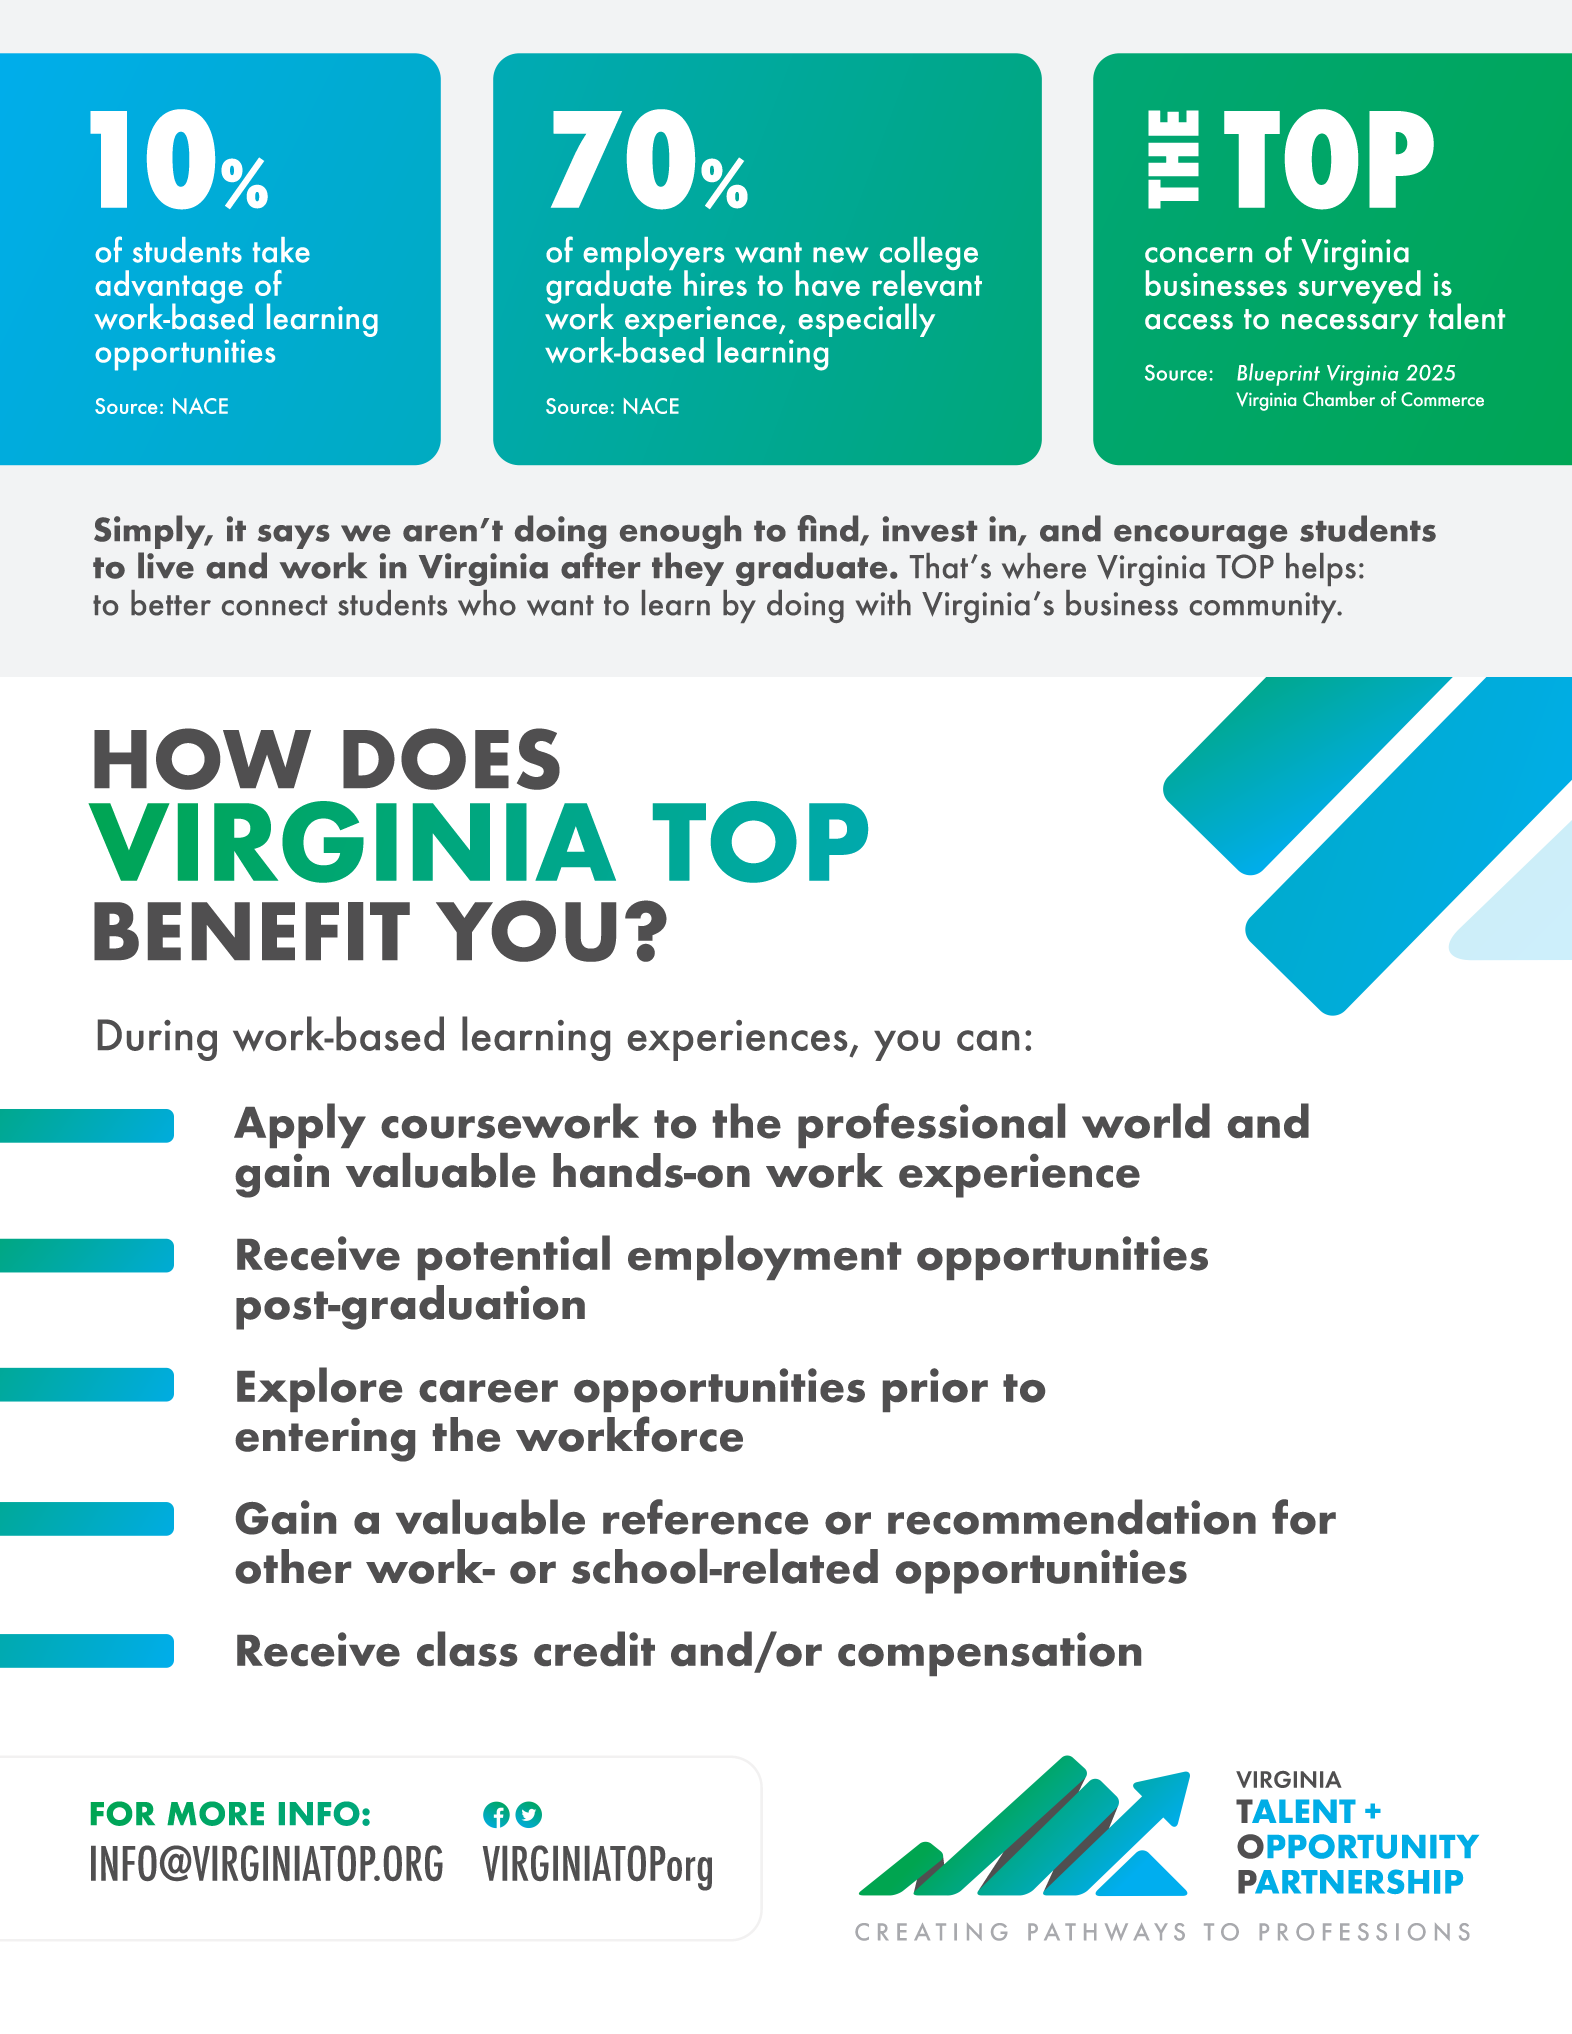 The height and width of the screenshot is (2034, 1572). I want to click on can, so click(988, 1040).
